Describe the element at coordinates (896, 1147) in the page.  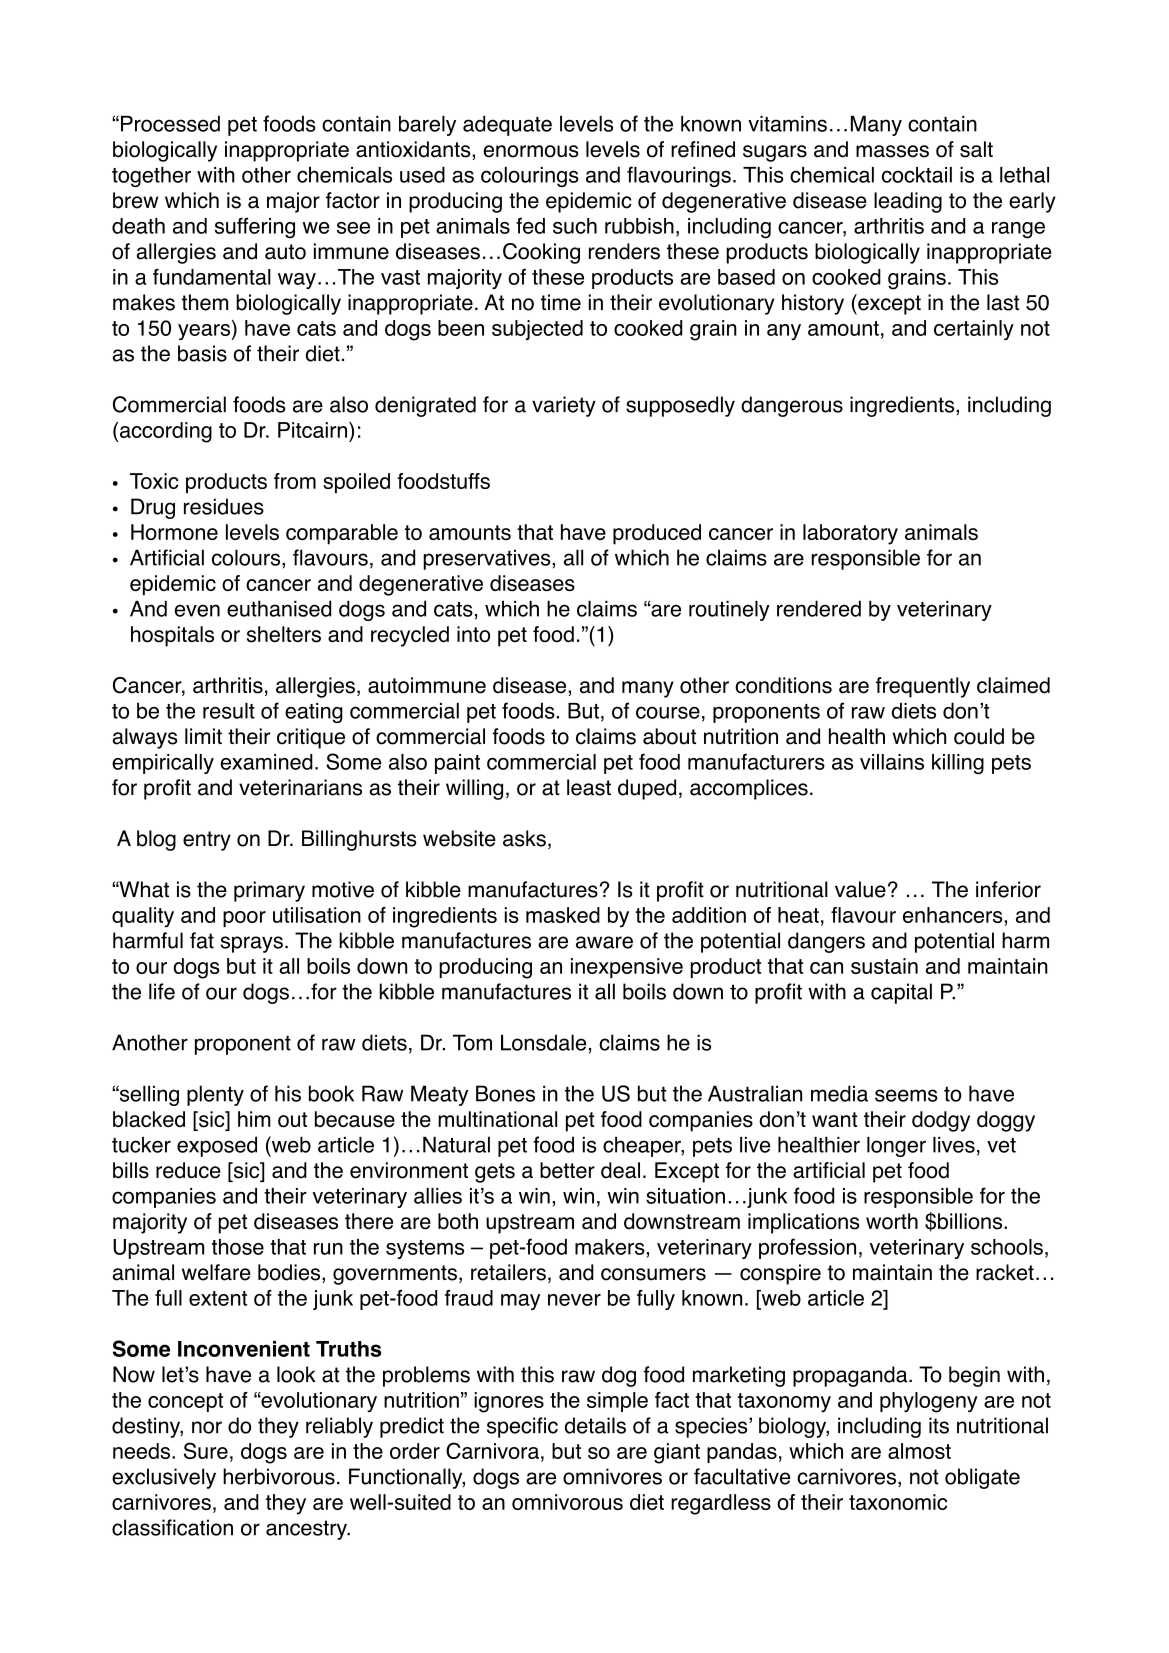
I see `longer` at that location.
